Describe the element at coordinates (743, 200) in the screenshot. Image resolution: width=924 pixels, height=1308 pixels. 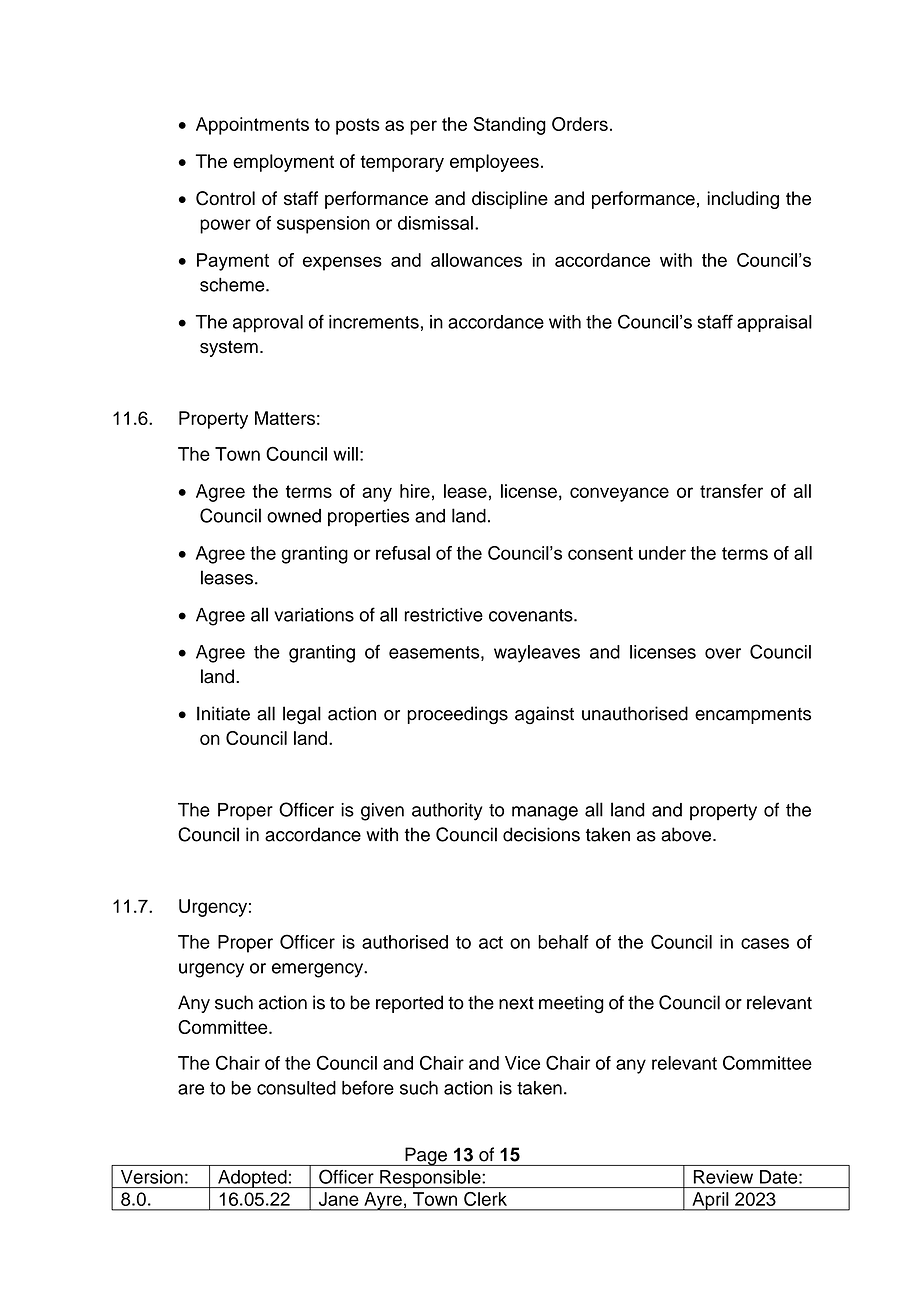
I see `including` at that location.
